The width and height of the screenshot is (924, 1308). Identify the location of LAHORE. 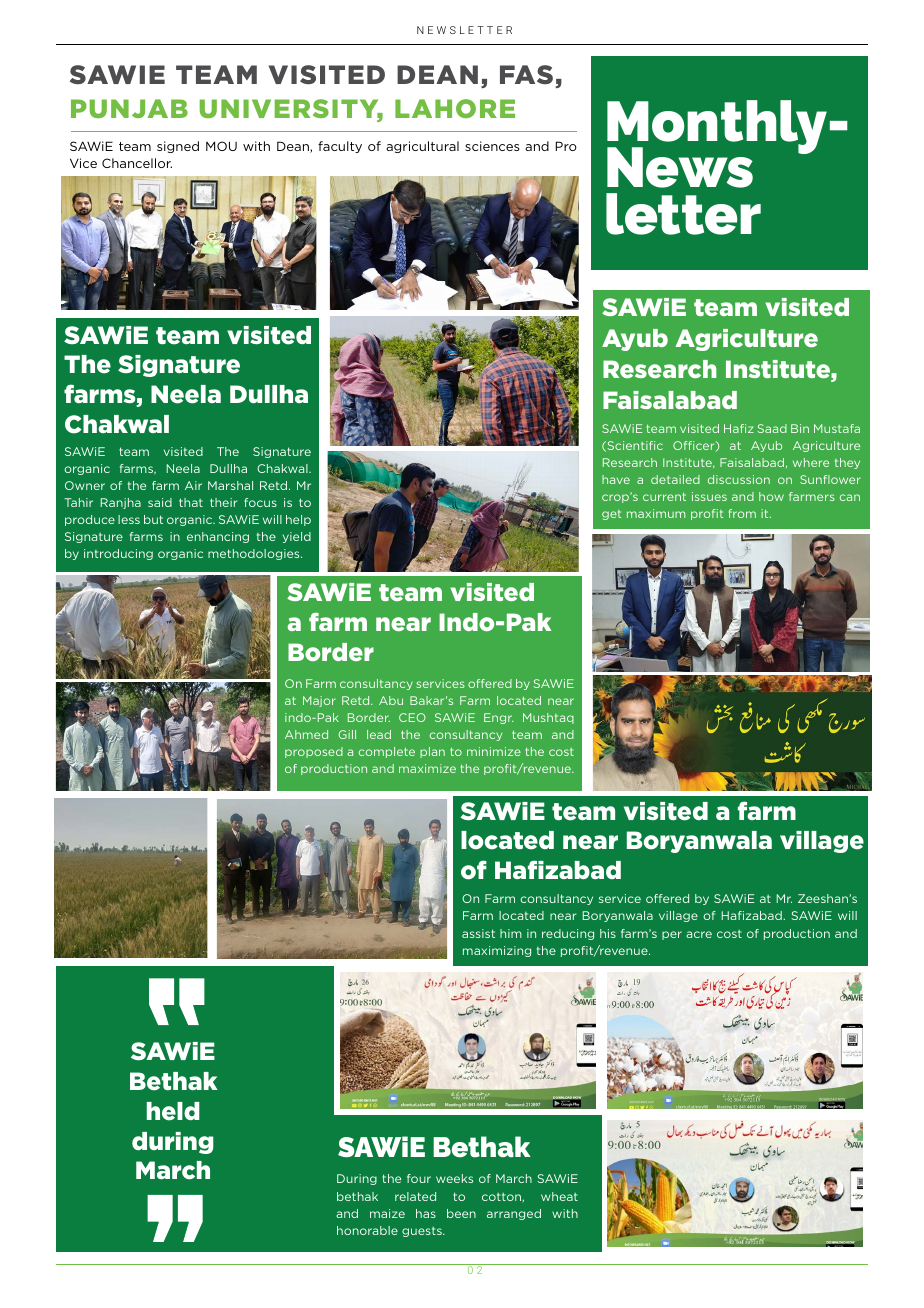
(455, 108).
